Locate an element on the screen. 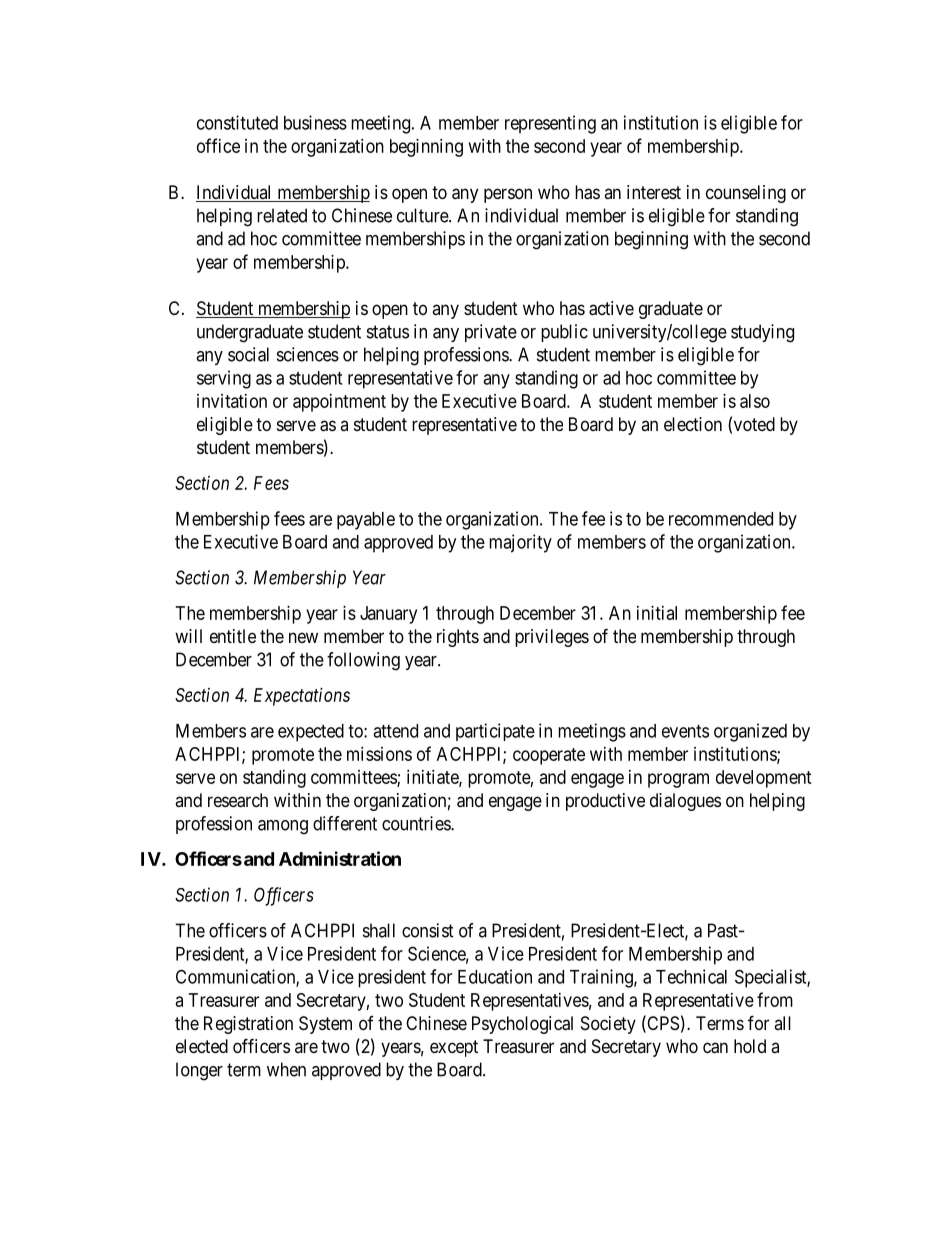  constituted is located at coordinates (237, 122).
